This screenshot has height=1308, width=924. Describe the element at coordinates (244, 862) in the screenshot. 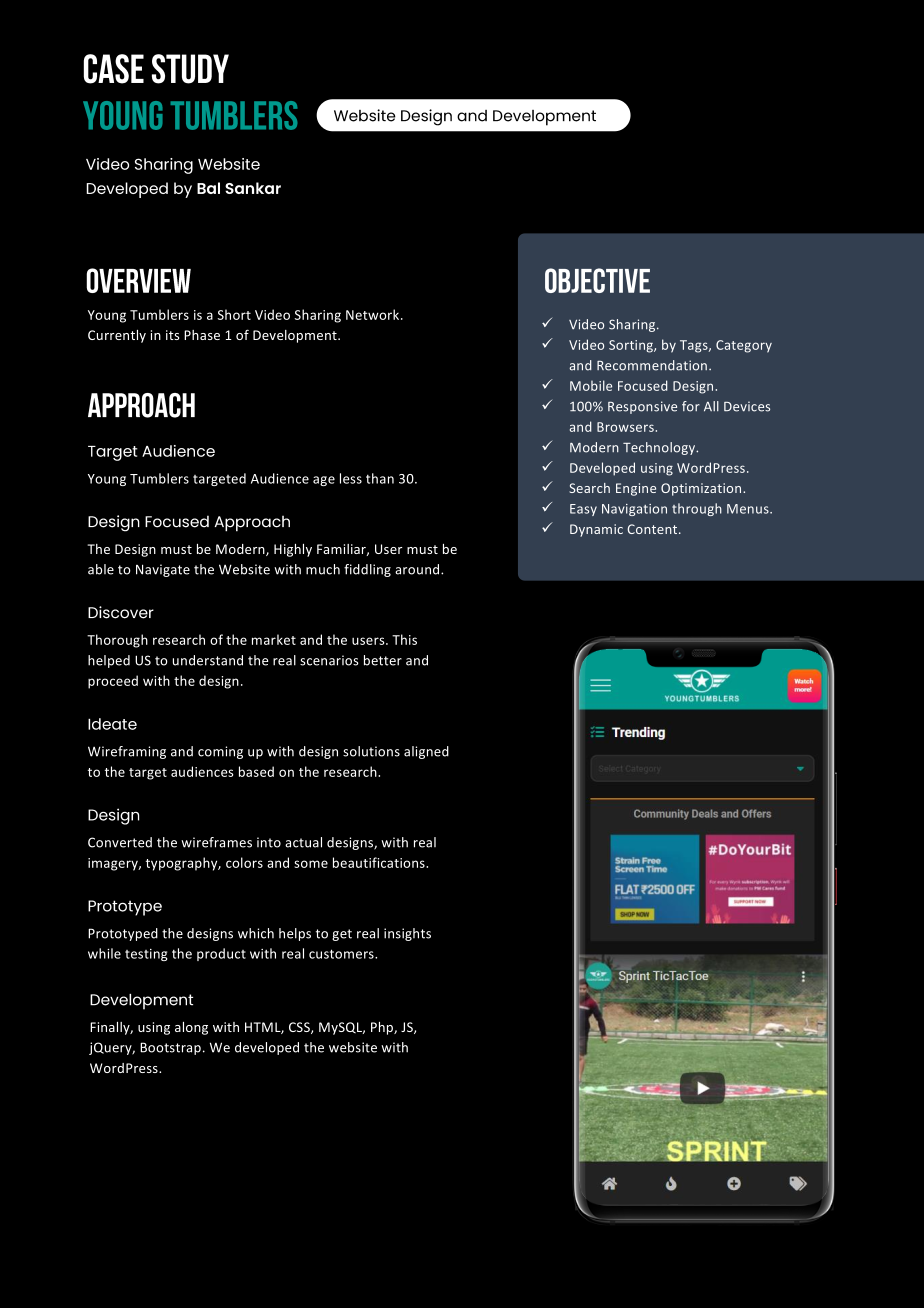

I see `colors` at that location.
